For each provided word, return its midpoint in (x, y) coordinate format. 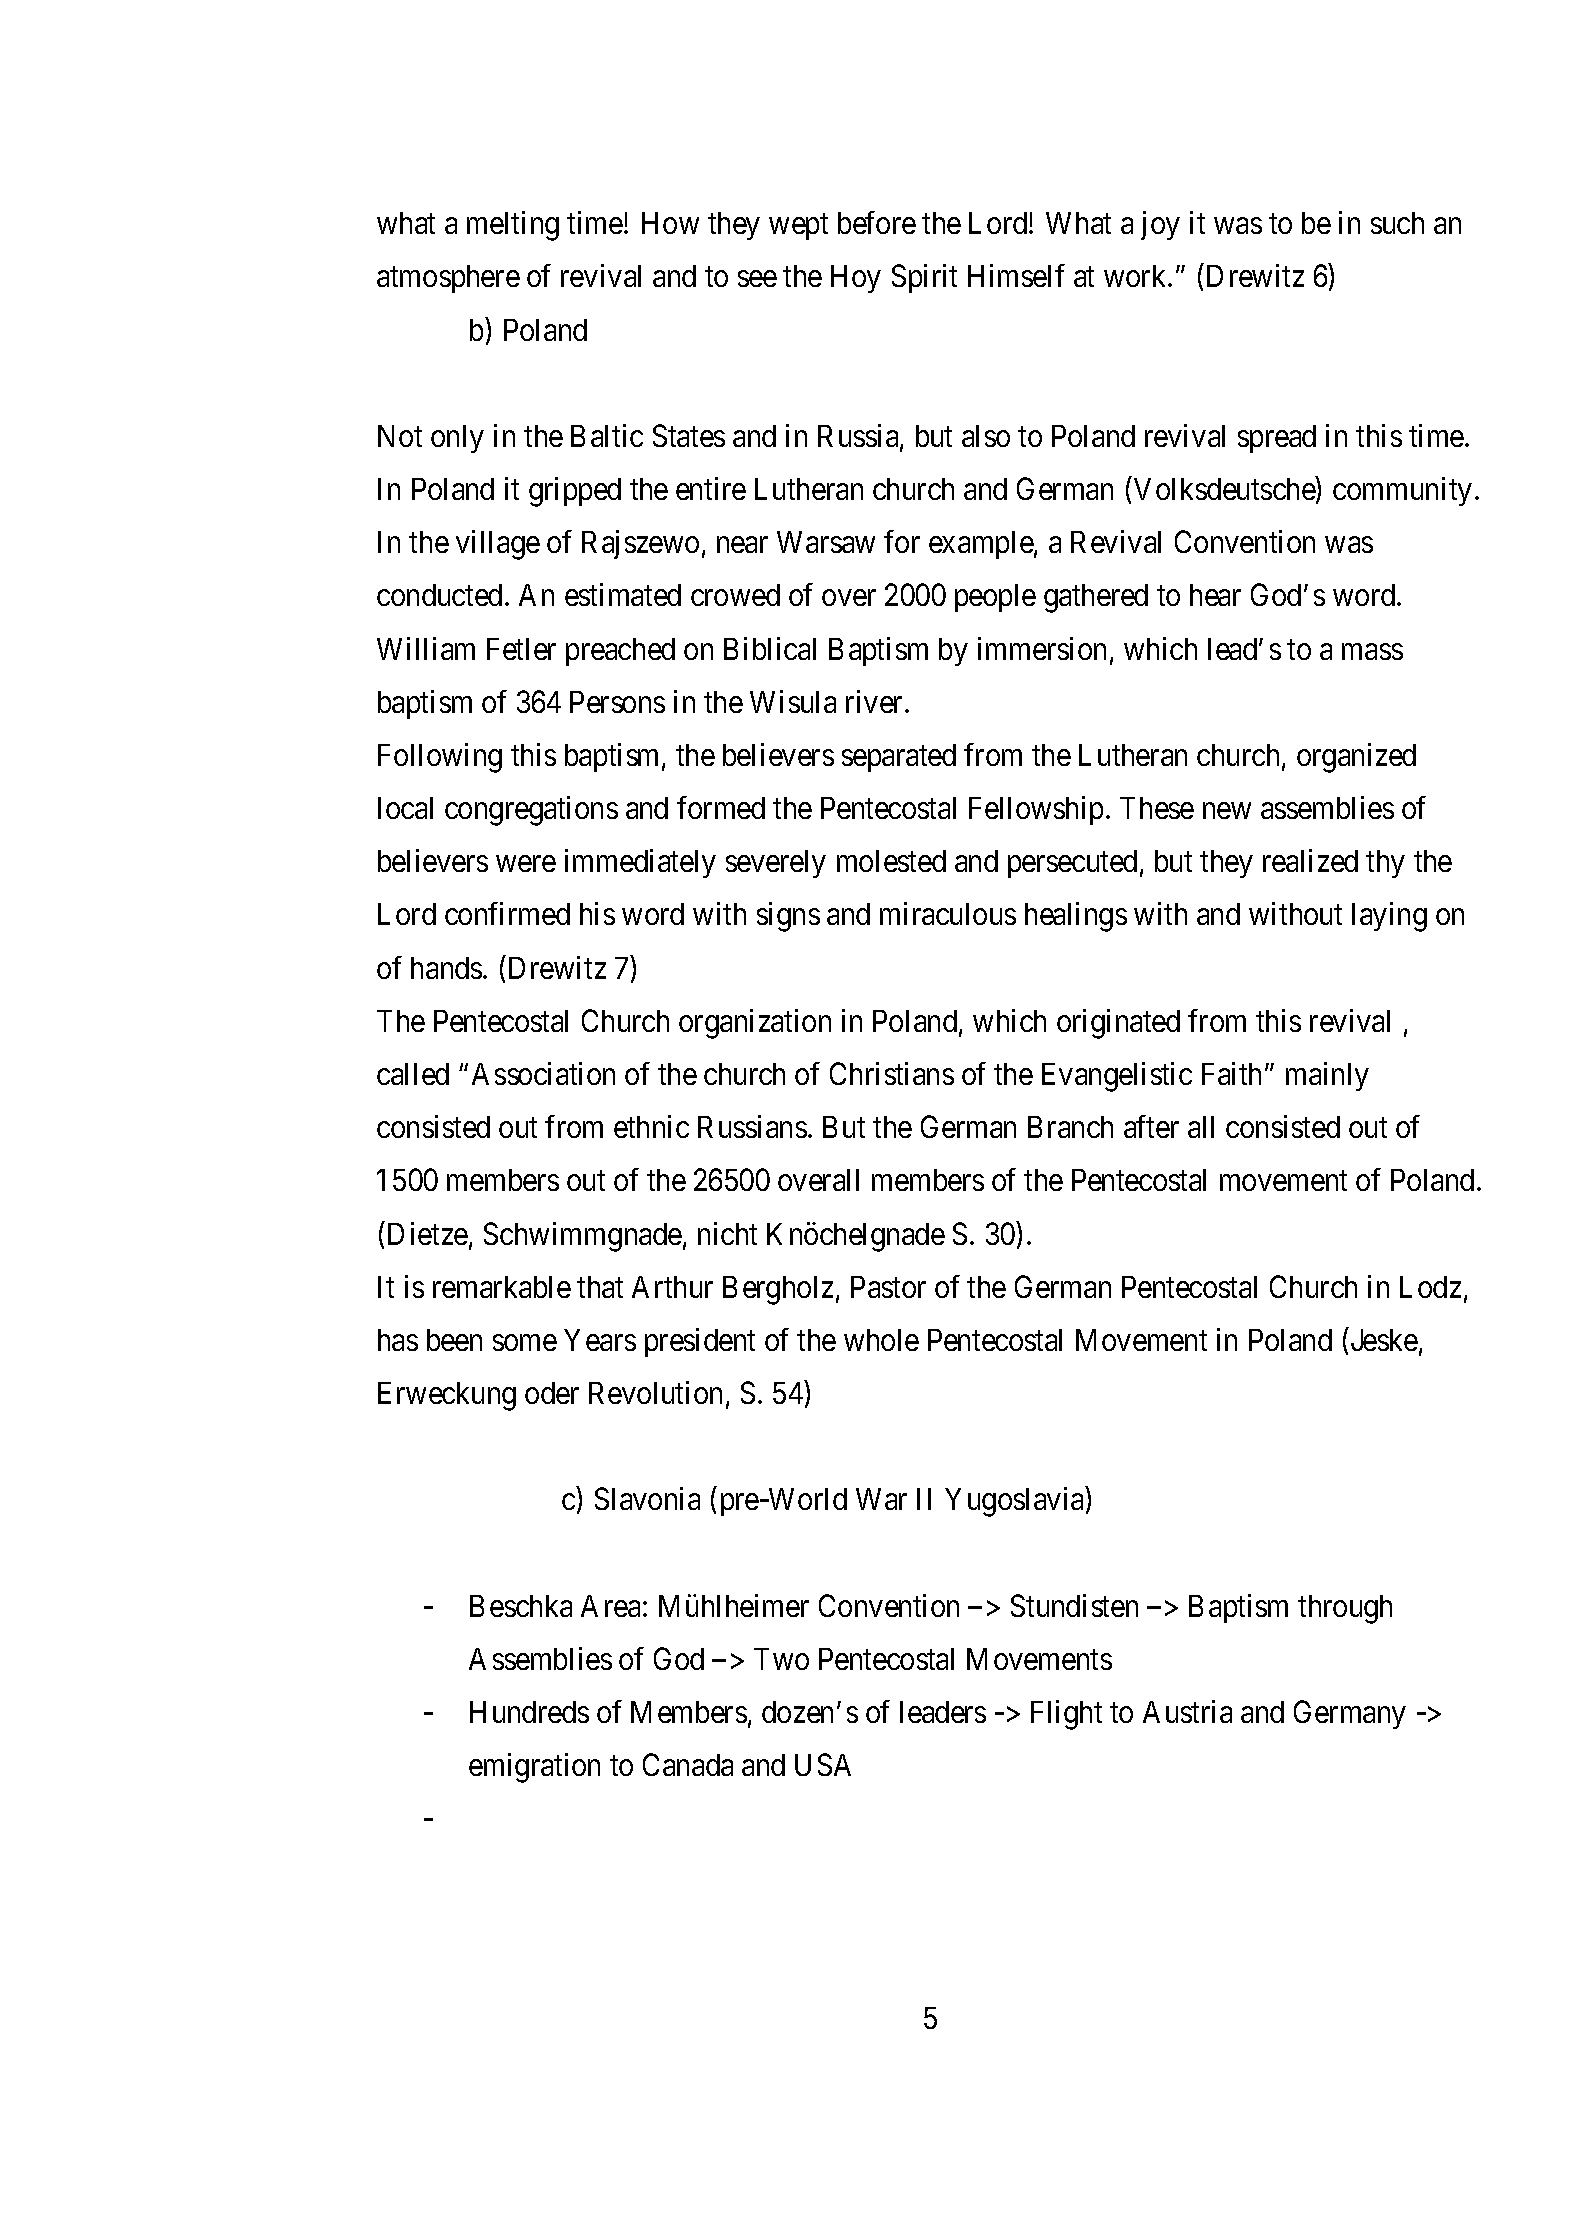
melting (513, 226)
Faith (1231, 1073)
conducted (439, 595)
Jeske (1384, 1340)
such (1397, 223)
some (525, 1343)
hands (446, 968)
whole (881, 1340)
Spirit (924, 278)
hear (1215, 595)
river (876, 701)
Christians (892, 1073)
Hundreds (529, 1712)
